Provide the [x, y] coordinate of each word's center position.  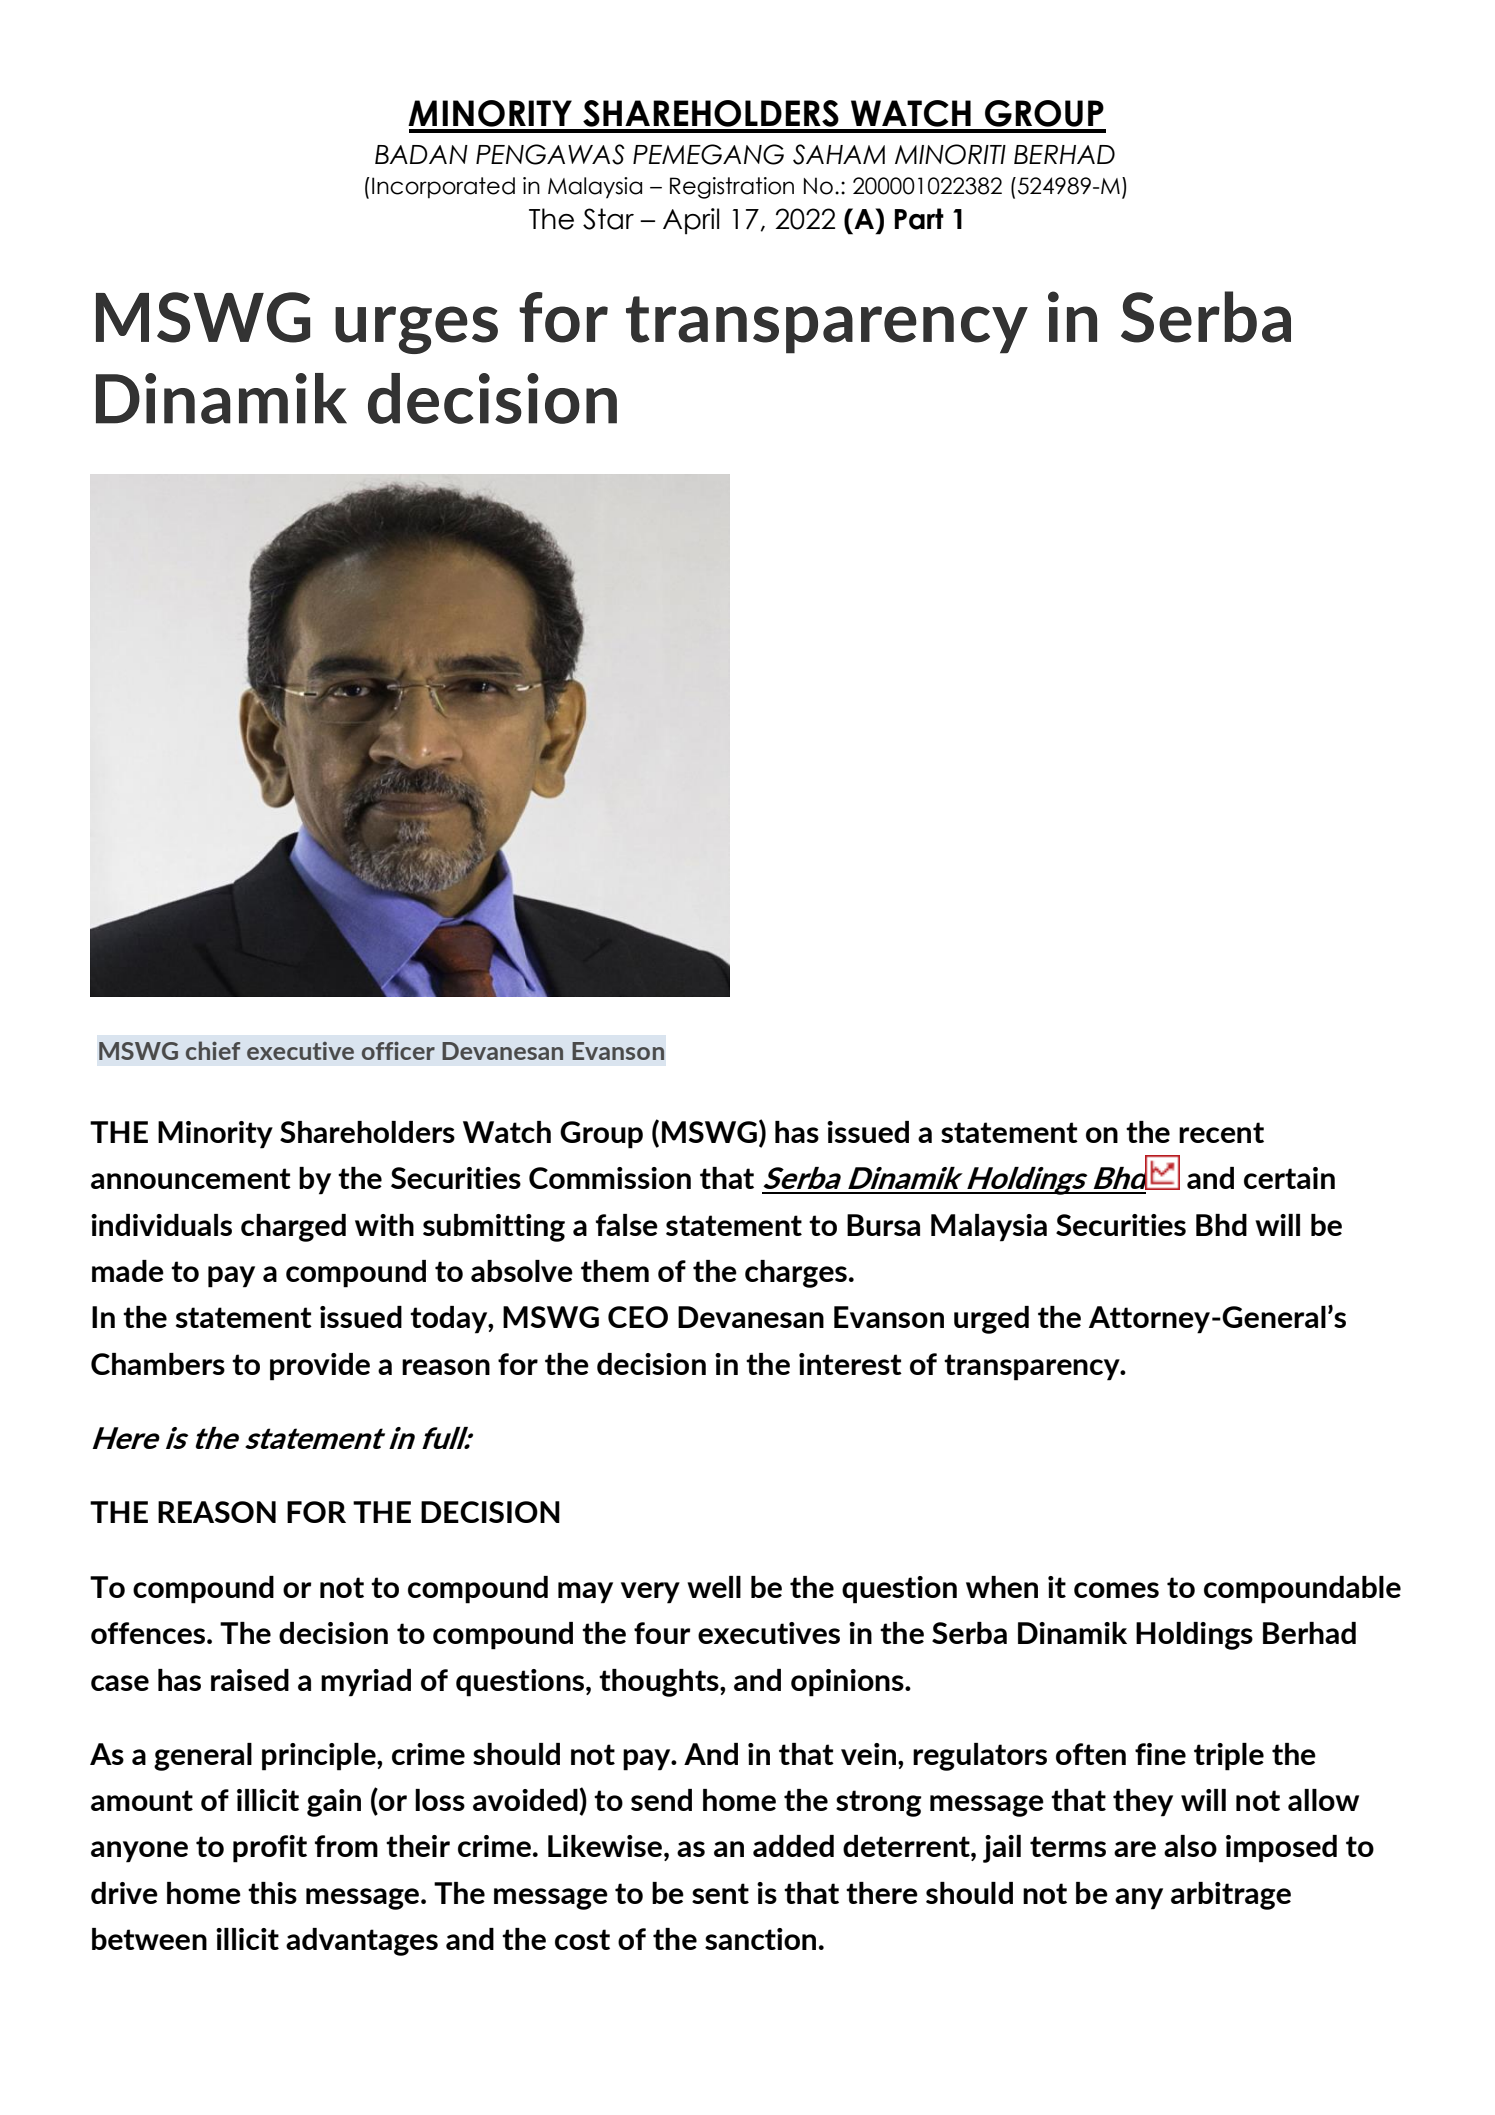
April [691, 221]
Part [919, 219]
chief [213, 1050]
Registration [732, 188]
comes [1116, 1590]
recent [1221, 1132]
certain [1289, 1178]
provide [320, 1367]
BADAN [421, 154]
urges [416, 330]
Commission [610, 1178]
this [272, 1893]
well [714, 1587]
